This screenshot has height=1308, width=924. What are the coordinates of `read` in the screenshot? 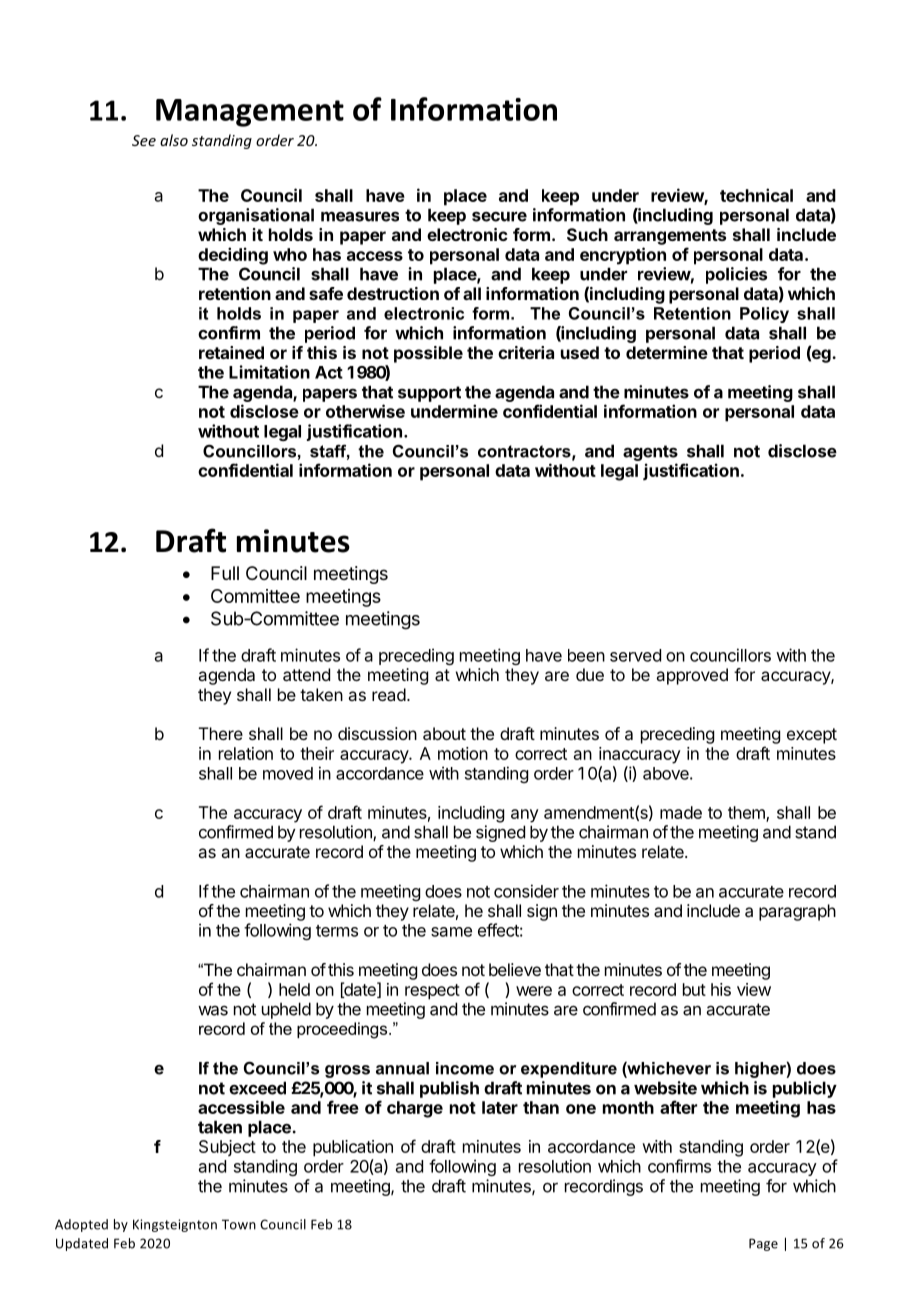 It's located at (389, 694).
